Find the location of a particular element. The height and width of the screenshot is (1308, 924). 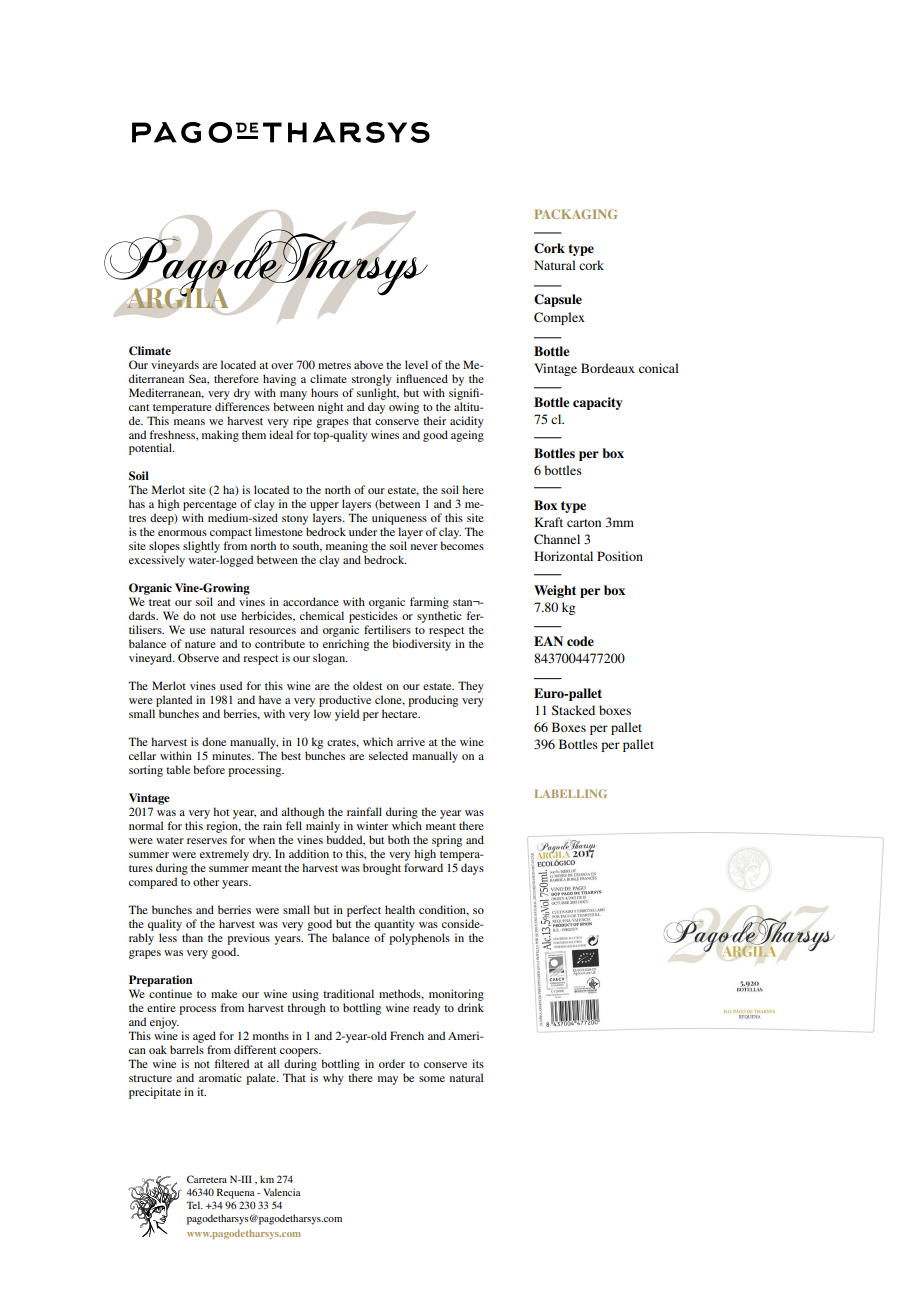

drink is located at coordinates (471, 1007).
